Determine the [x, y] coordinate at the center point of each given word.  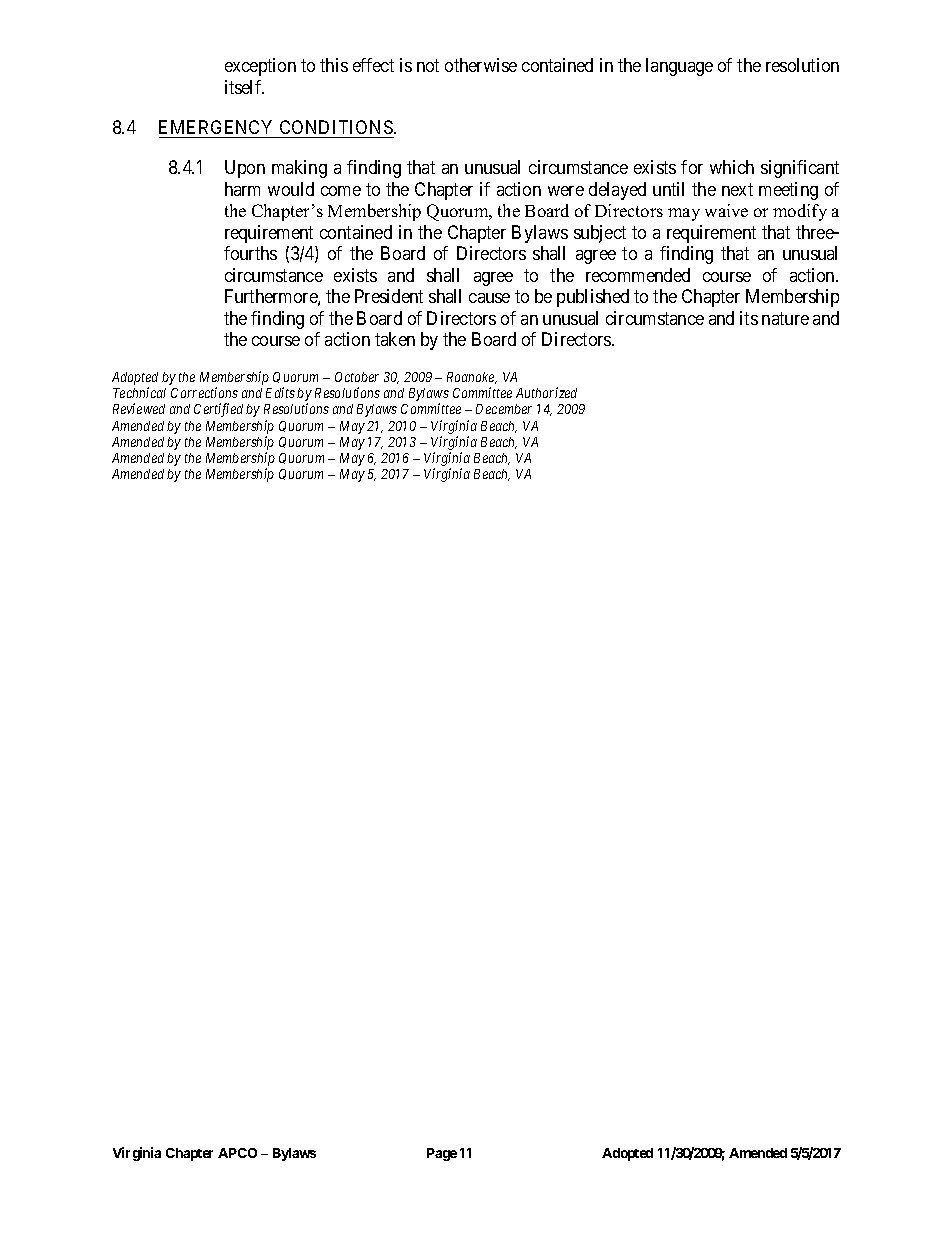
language [679, 67]
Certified [218, 410]
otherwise [481, 65]
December [504, 409]
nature [785, 318]
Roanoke [472, 378]
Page [442, 1154]
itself [244, 87]
